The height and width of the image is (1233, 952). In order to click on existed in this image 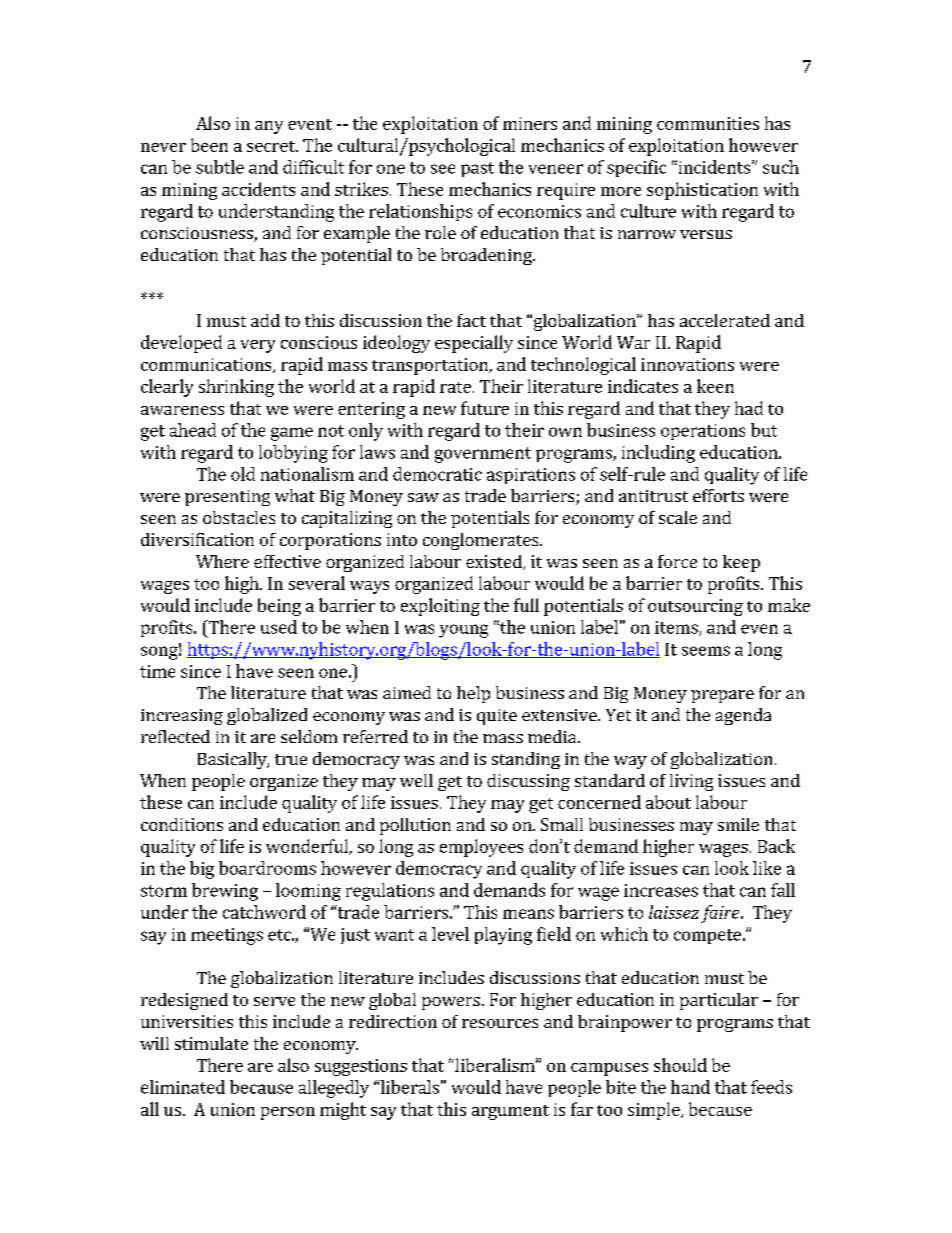, I will do `click(495, 562)`.
